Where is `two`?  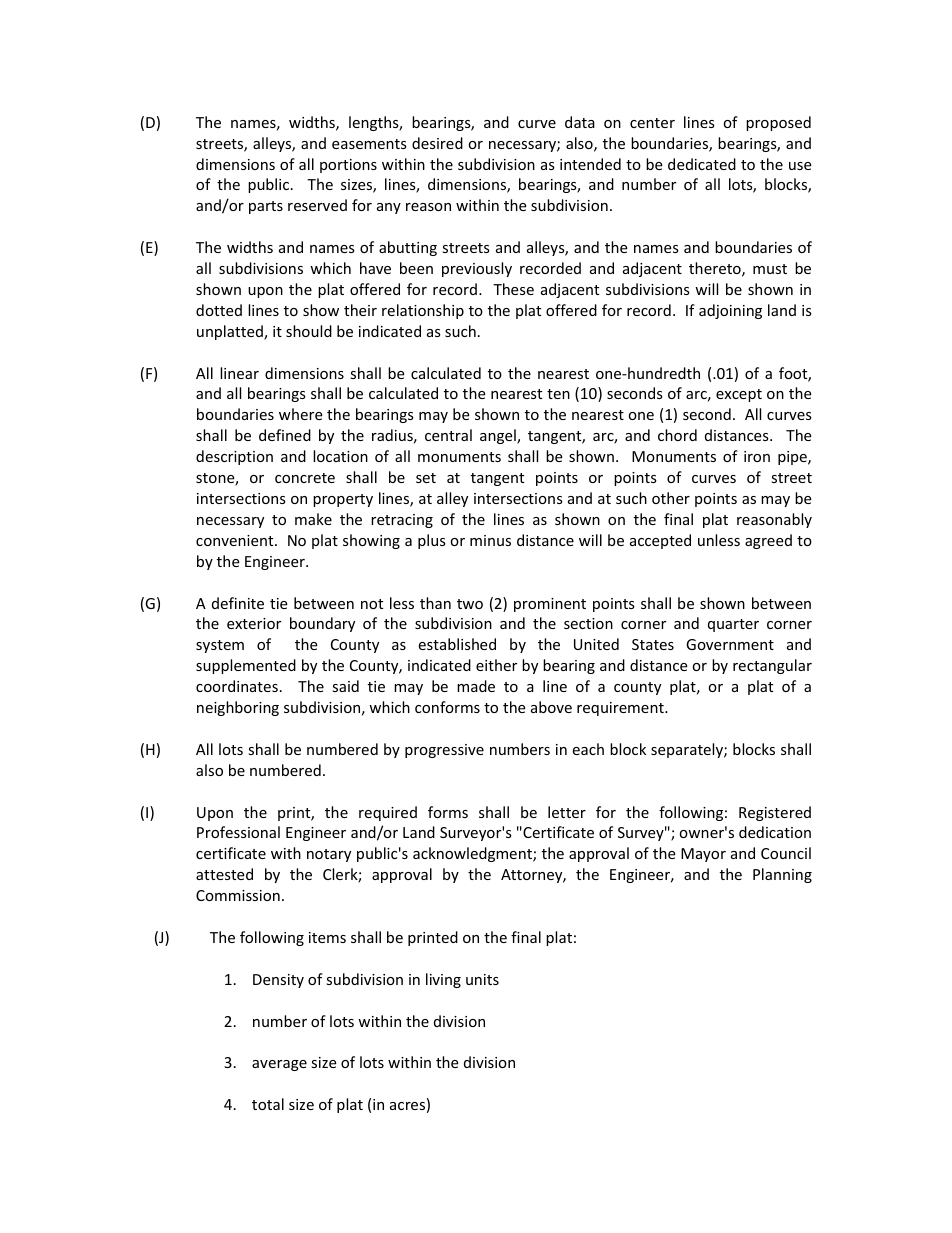
two is located at coordinates (470, 604).
